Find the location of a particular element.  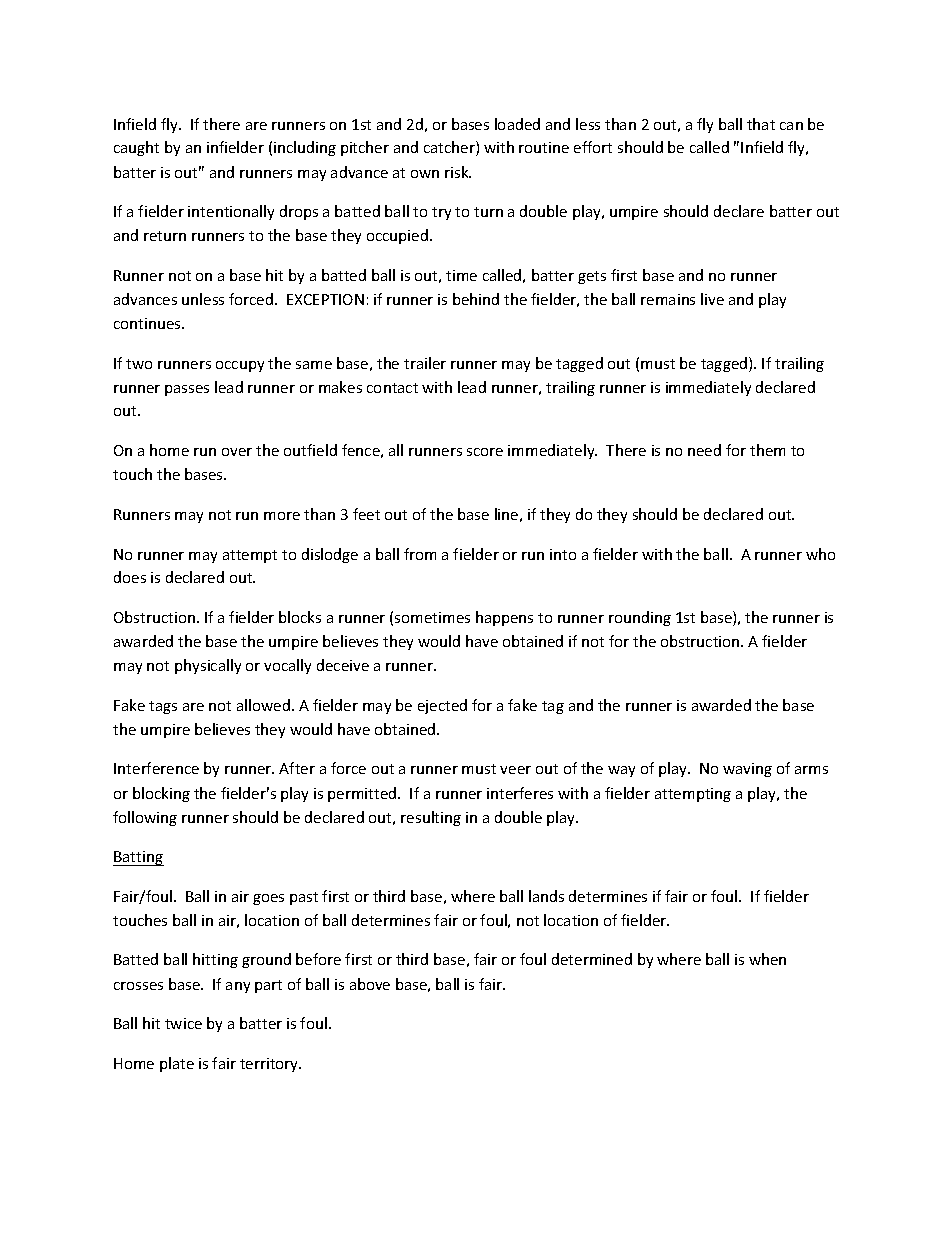

above is located at coordinates (370, 984).
